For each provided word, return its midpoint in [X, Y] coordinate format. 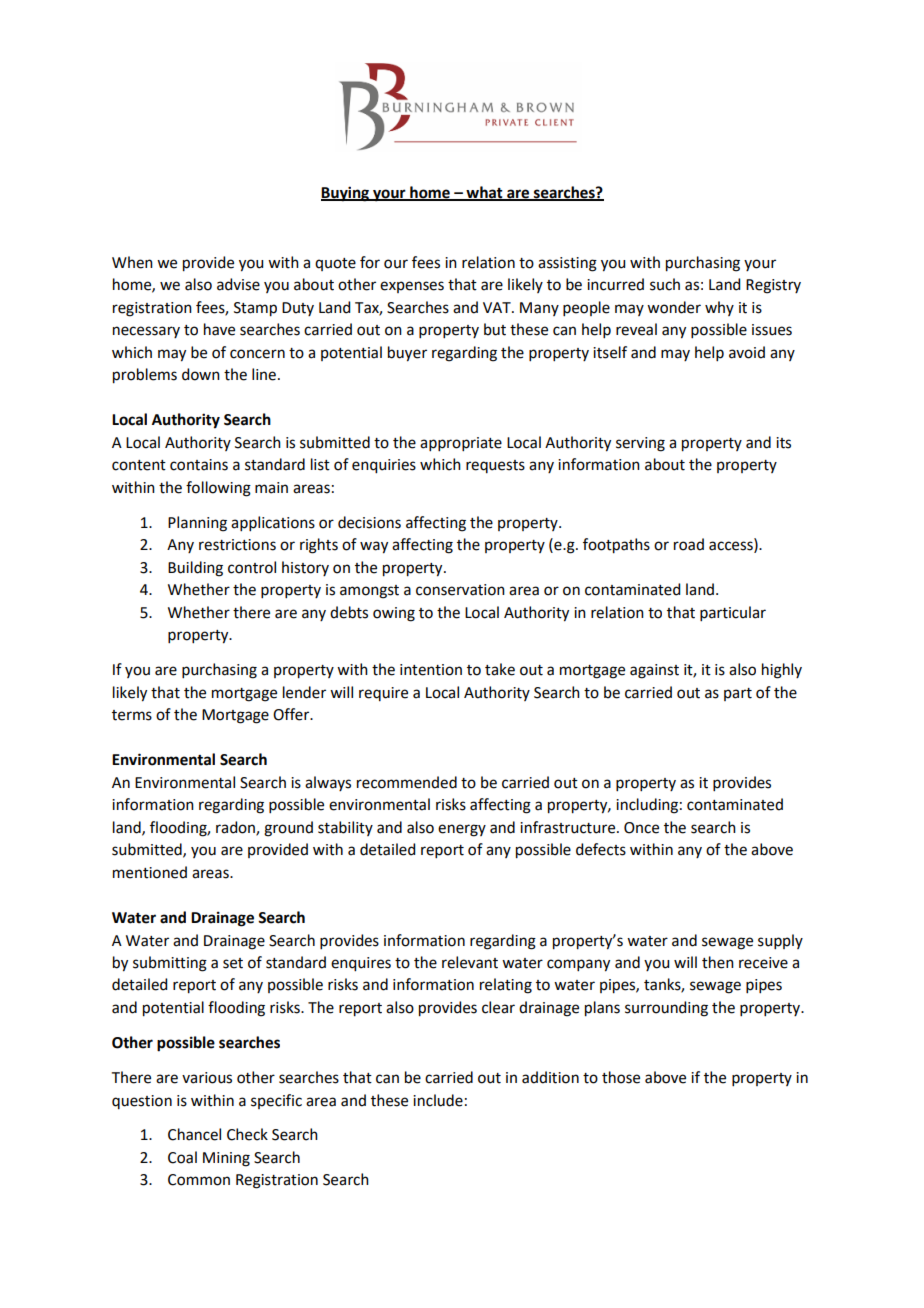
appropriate [461, 444]
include [438, 1100]
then [718, 962]
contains [199, 465]
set [233, 963]
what [484, 193]
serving [640, 444]
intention [431, 670]
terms [132, 715]
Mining [226, 1159]
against [654, 671]
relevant [470, 962]
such [665, 284]
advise [238, 284]
